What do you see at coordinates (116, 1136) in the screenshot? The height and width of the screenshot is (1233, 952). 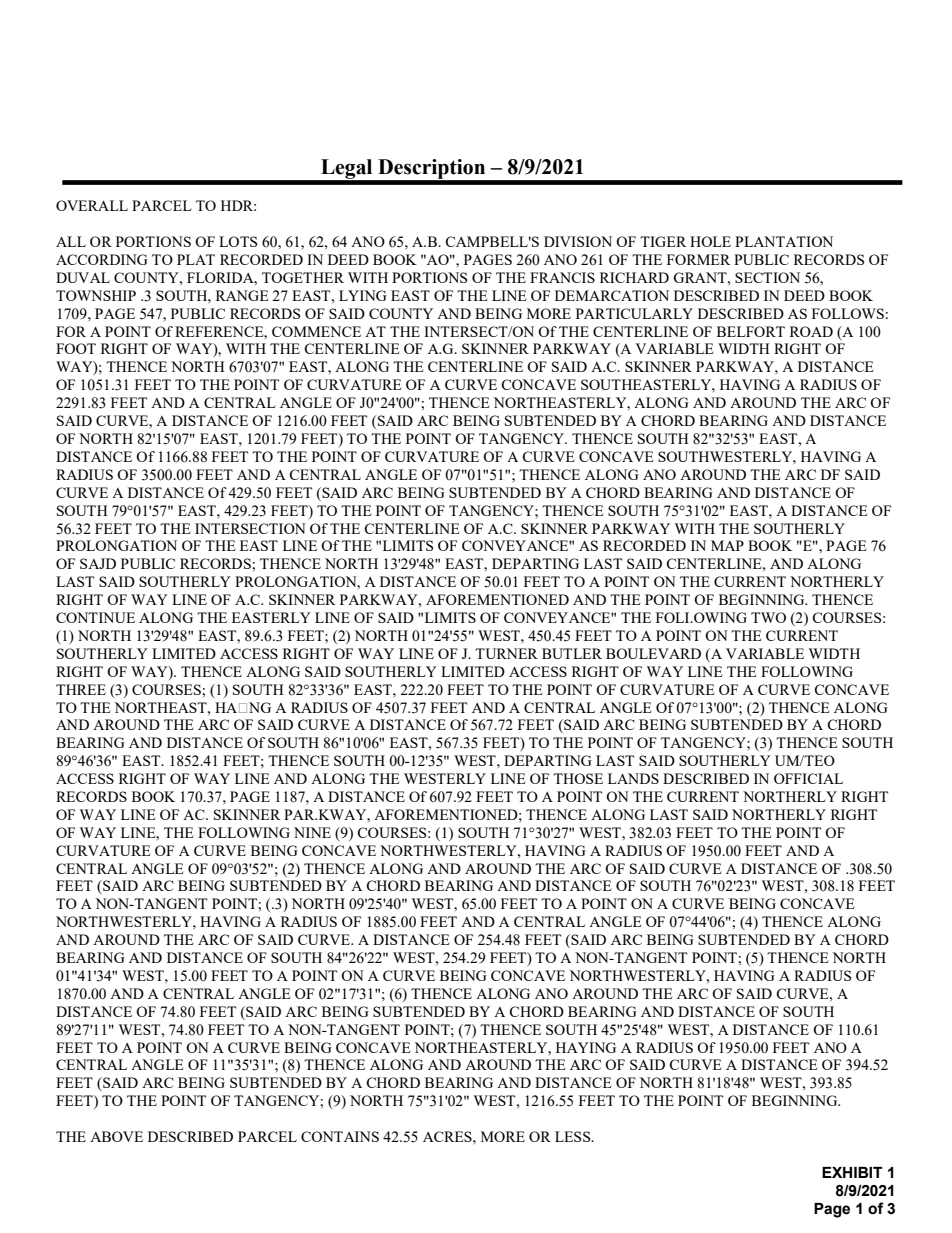 I see `ABOVE` at bounding box center [116, 1136].
